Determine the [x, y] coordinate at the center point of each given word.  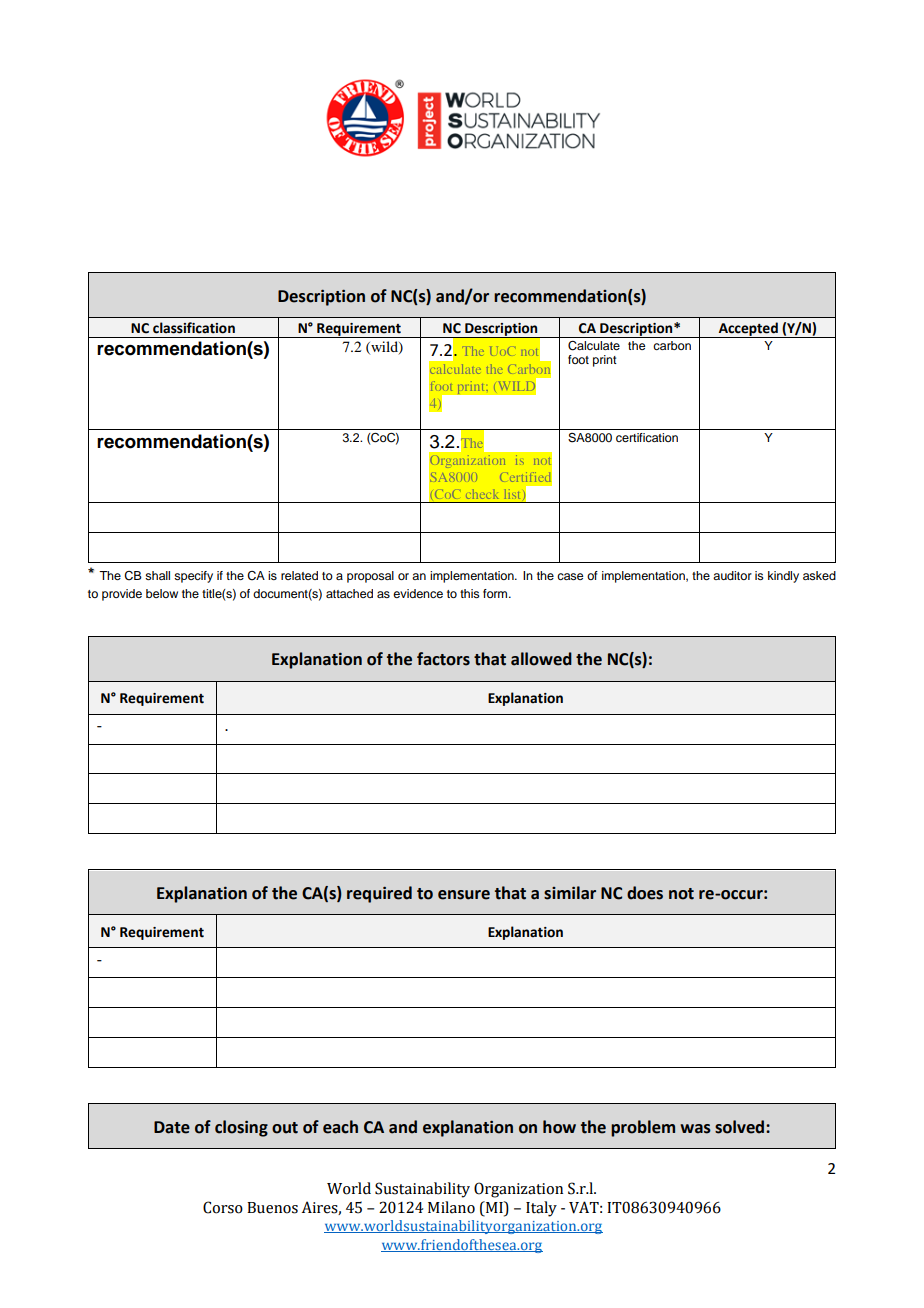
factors [443, 659]
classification [194, 328]
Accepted [748, 330]
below [162, 593]
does [645, 893]
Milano [451, 1207]
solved [741, 1127]
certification [647, 437]
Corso [223, 1207]
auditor [732, 575]
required [379, 894]
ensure [464, 895]
